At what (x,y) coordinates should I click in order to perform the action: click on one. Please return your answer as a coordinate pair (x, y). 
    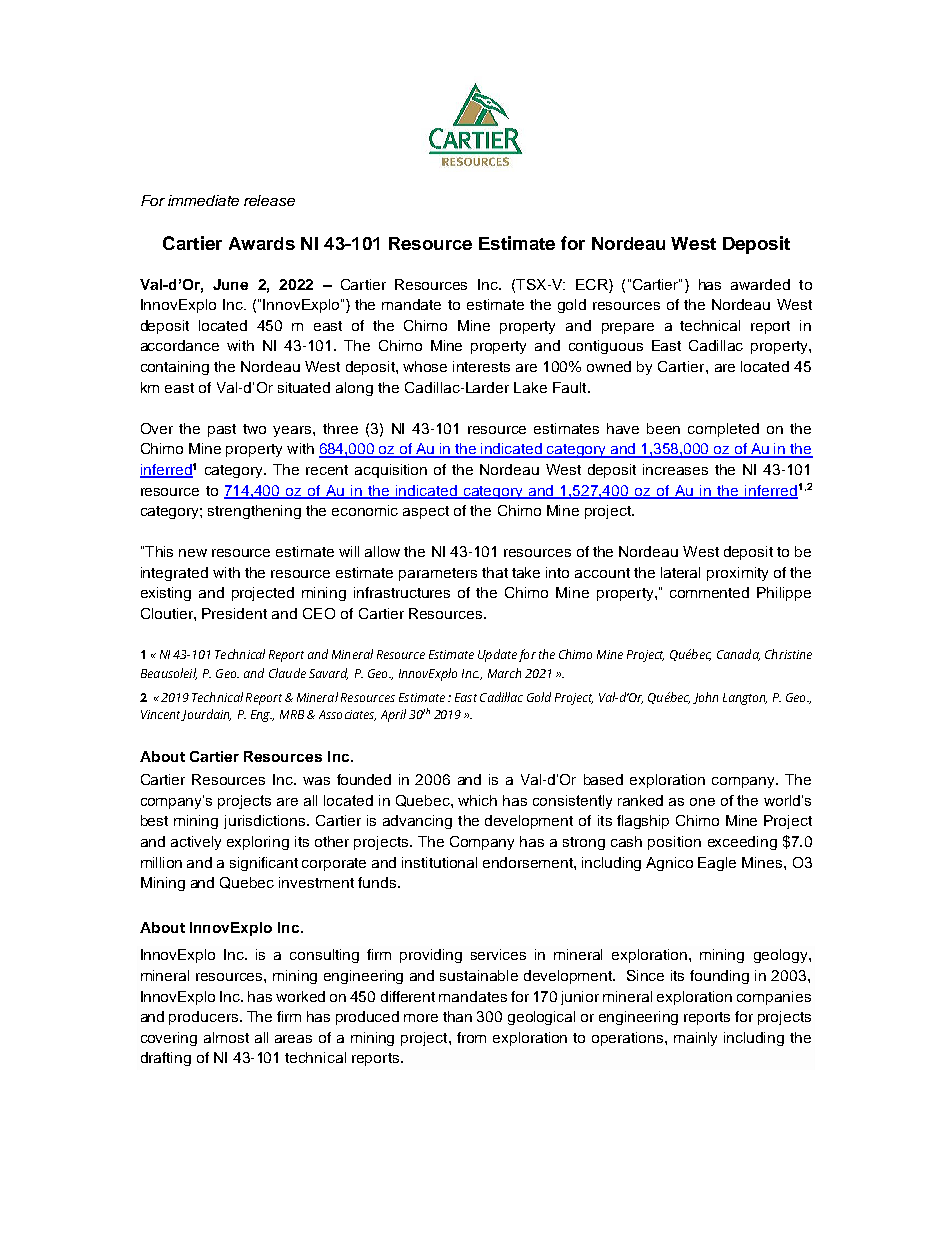
    Looking at the image, I should click on (702, 802).
